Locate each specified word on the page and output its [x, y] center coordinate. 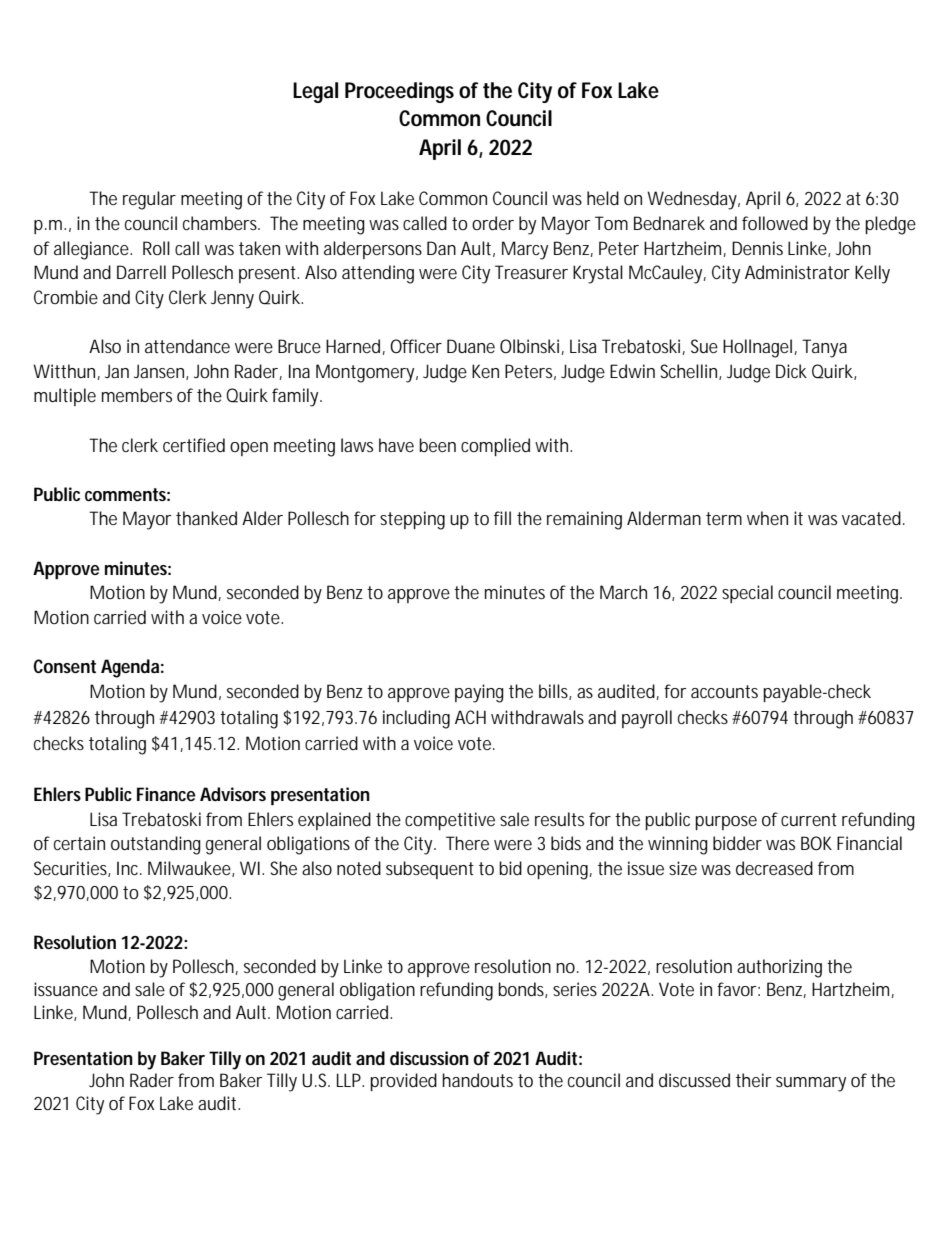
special [747, 594]
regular [149, 200]
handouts [477, 1080]
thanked [206, 518]
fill [502, 518]
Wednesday [693, 200]
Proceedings [399, 92]
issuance [66, 989]
